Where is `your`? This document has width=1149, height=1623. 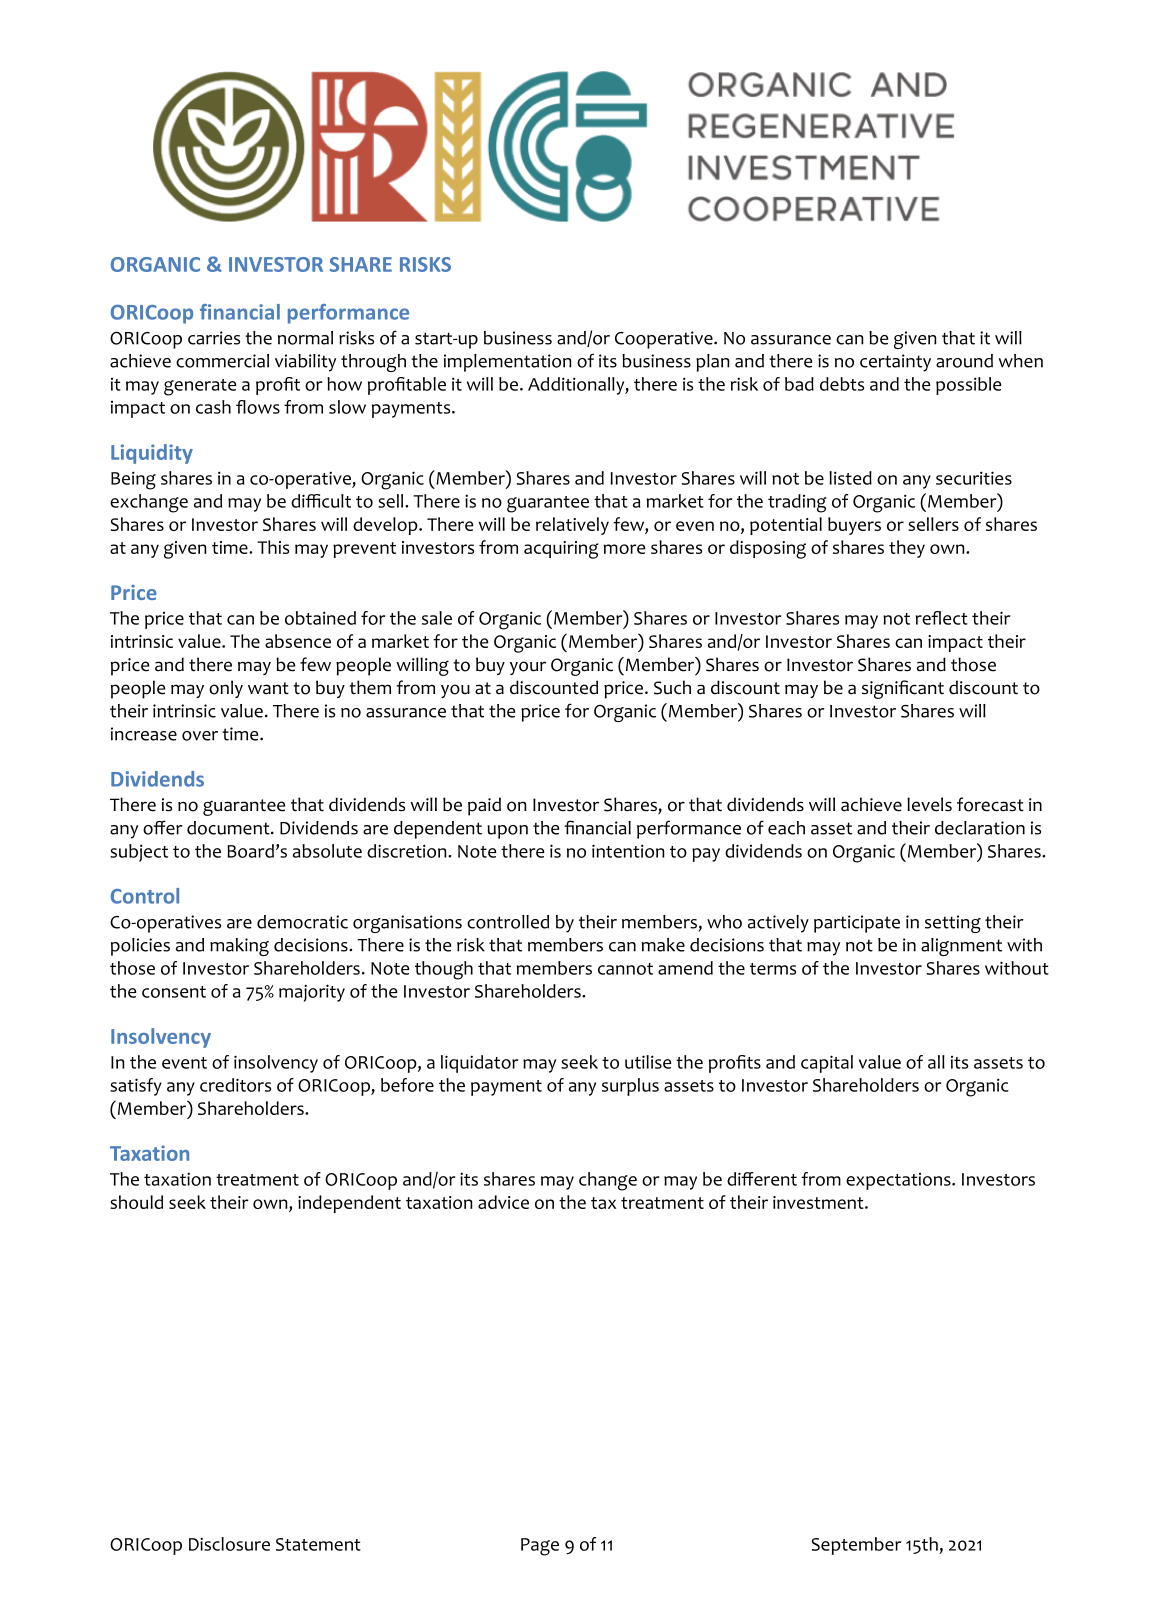 your is located at coordinates (528, 668).
